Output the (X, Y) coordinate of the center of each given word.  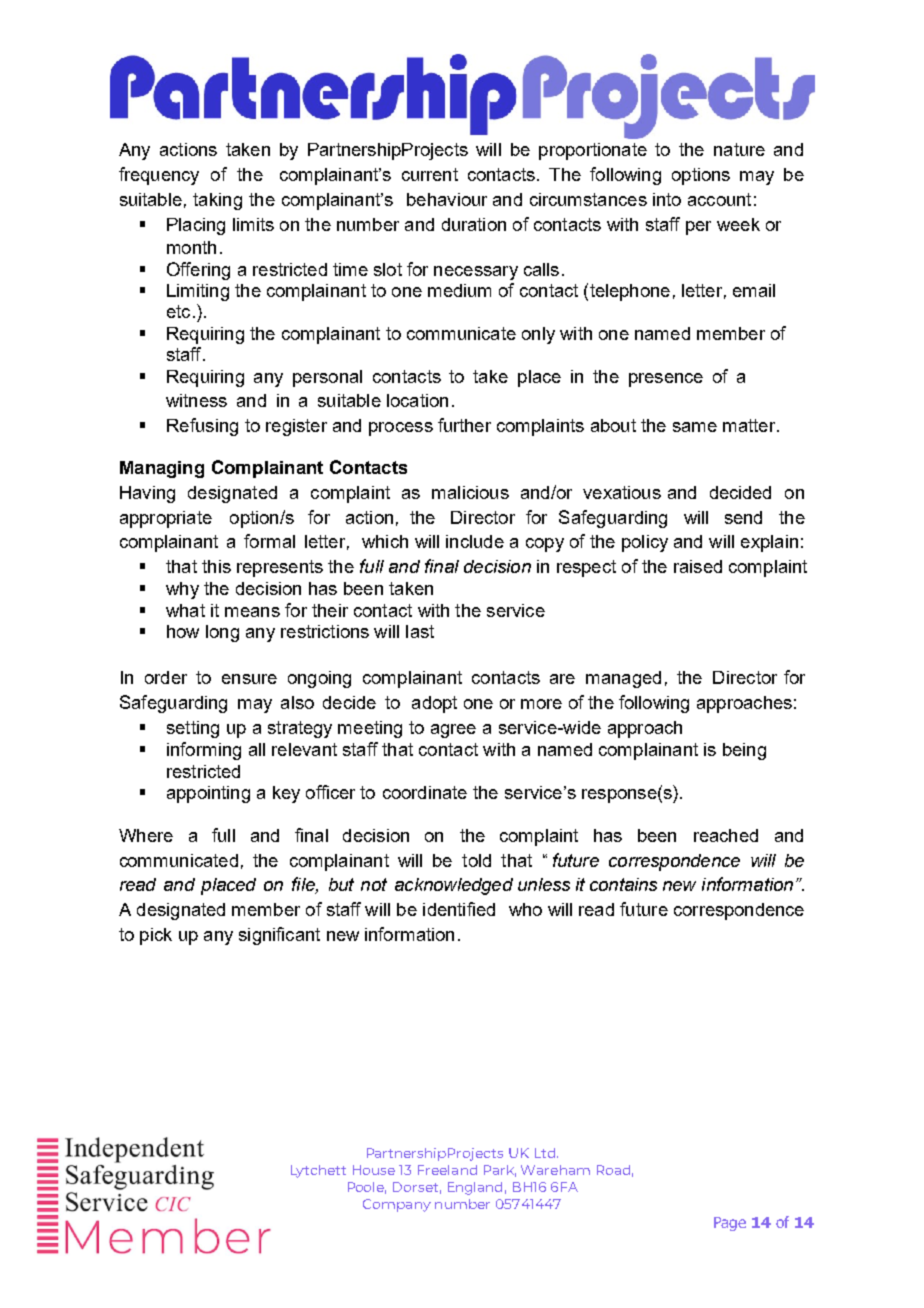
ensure (249, 679)
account (719, 199)
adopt (434, 704)
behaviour (447, 199)
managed (623, 679)
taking (217, 201)
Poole (367, 1188)
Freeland (447, 1170)
